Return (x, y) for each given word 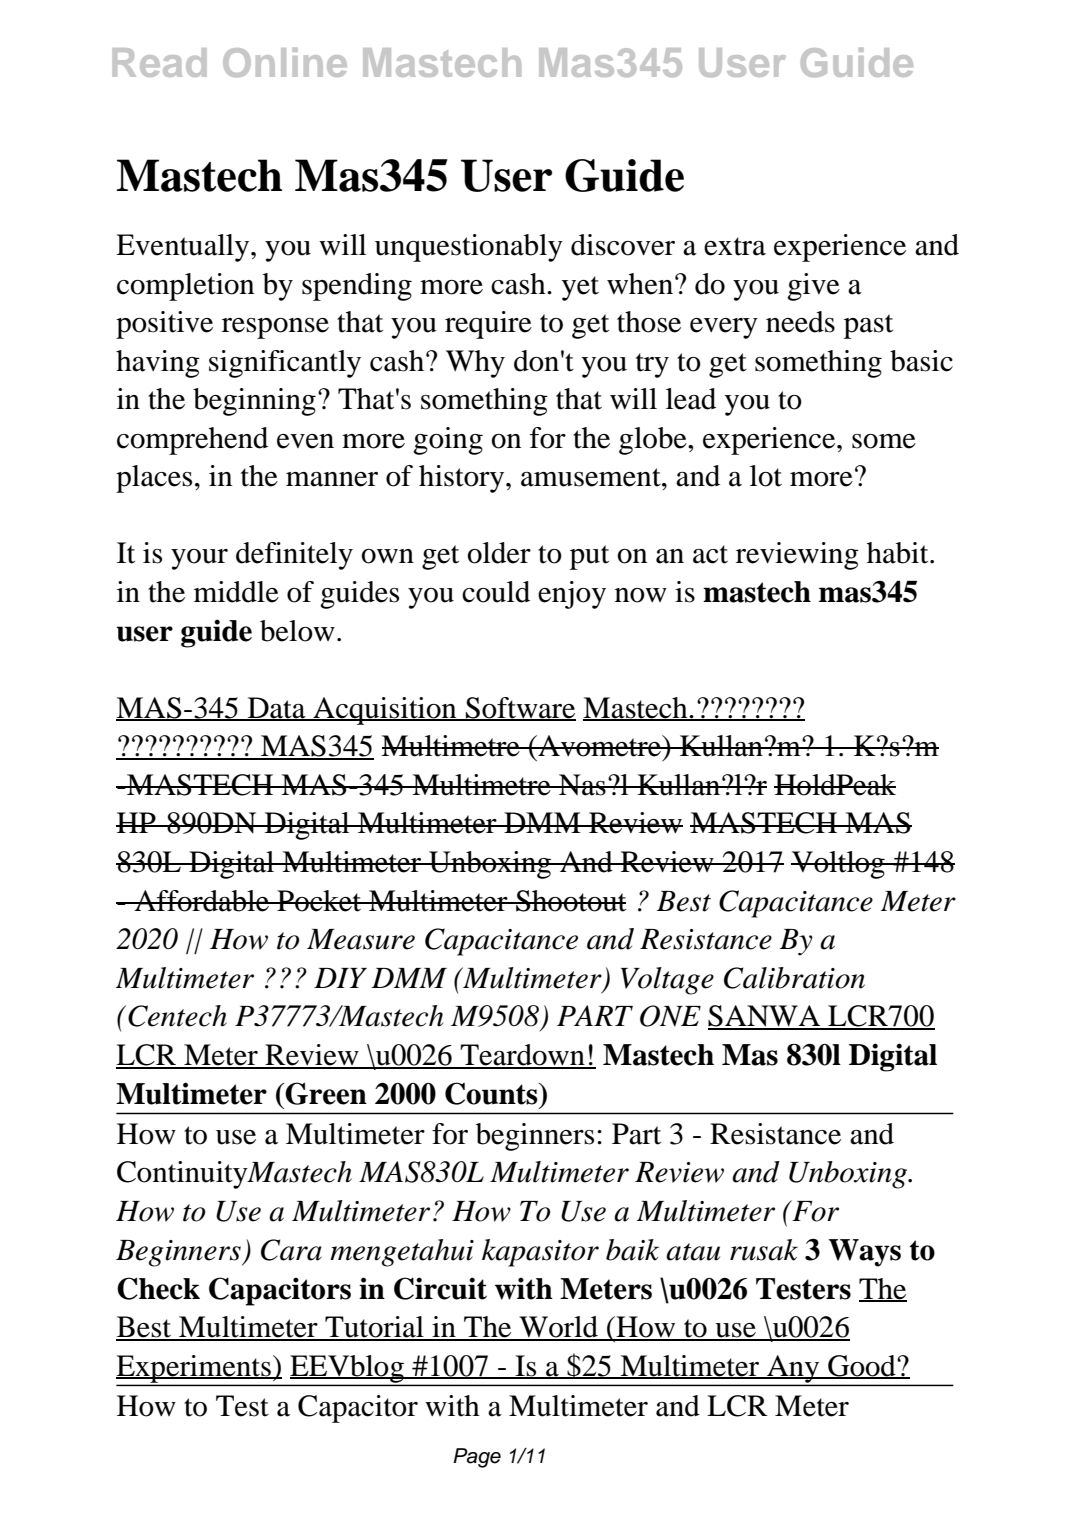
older (499, 553)
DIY (340, 978)
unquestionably (469, 248)
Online (285, 62)
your (199, 559)
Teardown (522, 1056)
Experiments (194, 1370)
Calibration (794, 978)
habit (899, 553)
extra (735, 246)
